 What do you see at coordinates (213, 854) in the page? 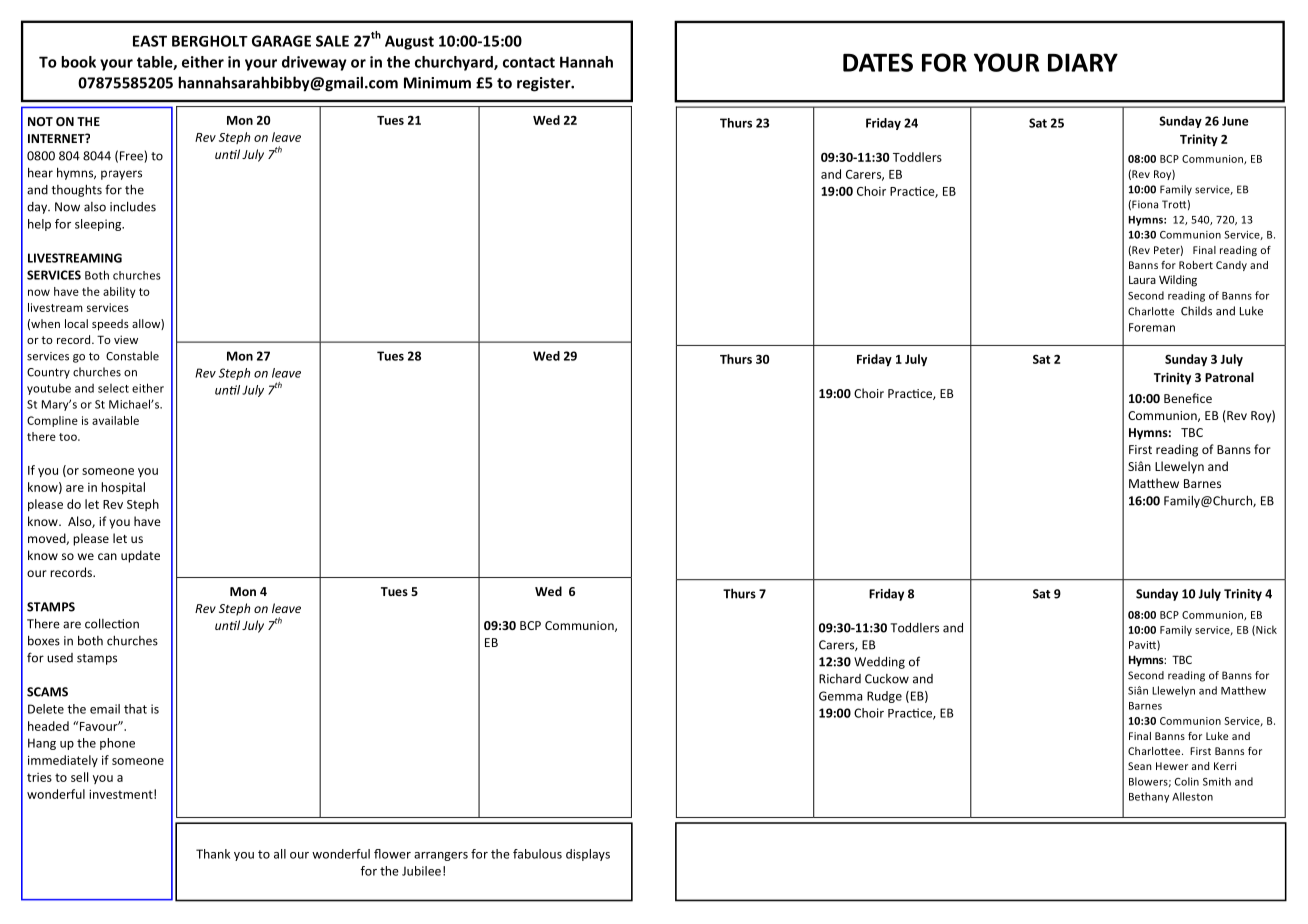
I see `Thank` at bounding box center [213, 854].
